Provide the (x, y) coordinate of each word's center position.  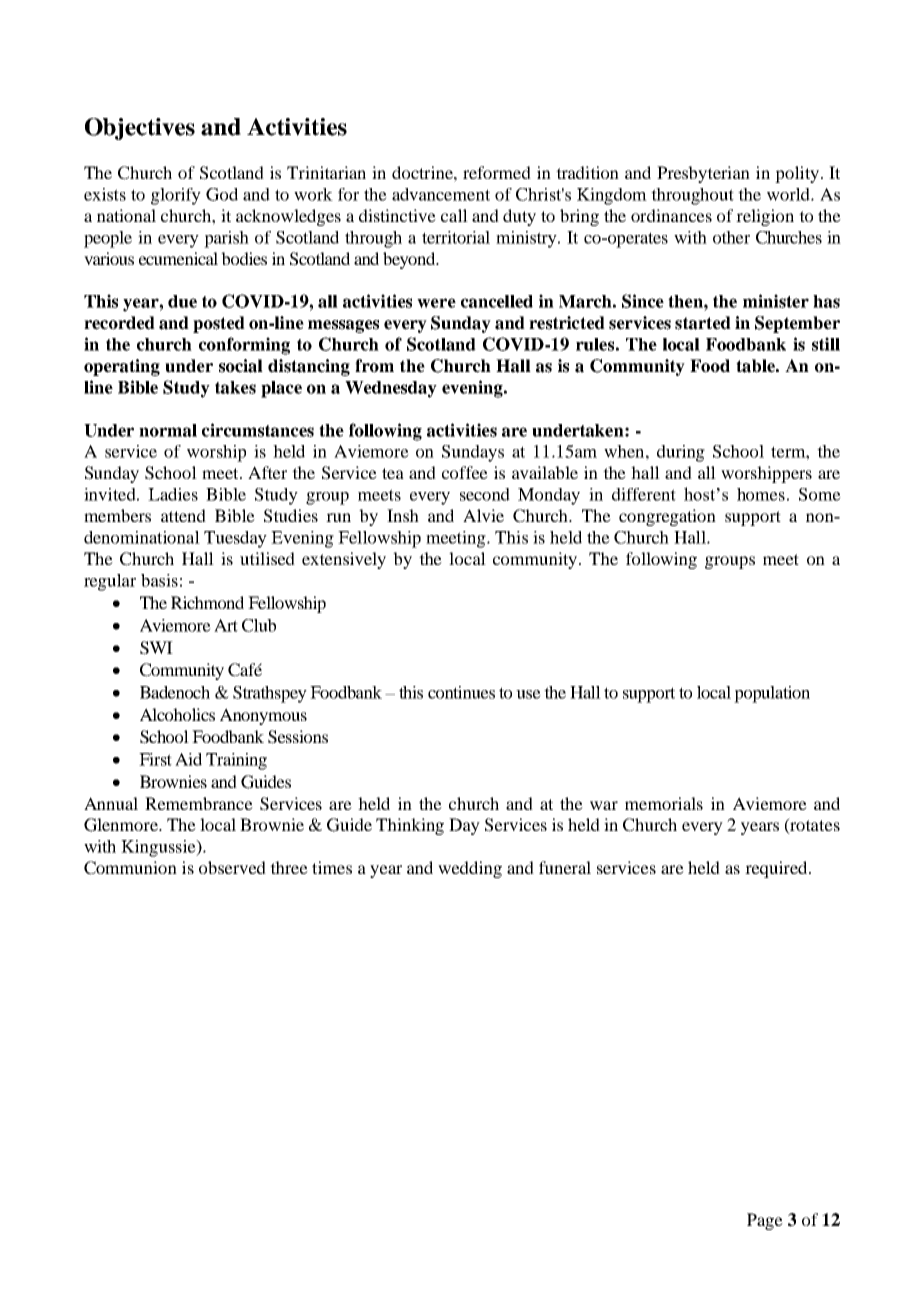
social (241, 366)
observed (232, 867)
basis (159, 580)
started (703, 323)
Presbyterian (703, 174)
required (777, 869)
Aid (188, 759)
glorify (176, 196)
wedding (470, 869)
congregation (667, 517)
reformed (497, 172)
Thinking (410, 826)
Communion (130, 868)
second (485, 494)
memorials (664, 803)
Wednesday (391, 389)
